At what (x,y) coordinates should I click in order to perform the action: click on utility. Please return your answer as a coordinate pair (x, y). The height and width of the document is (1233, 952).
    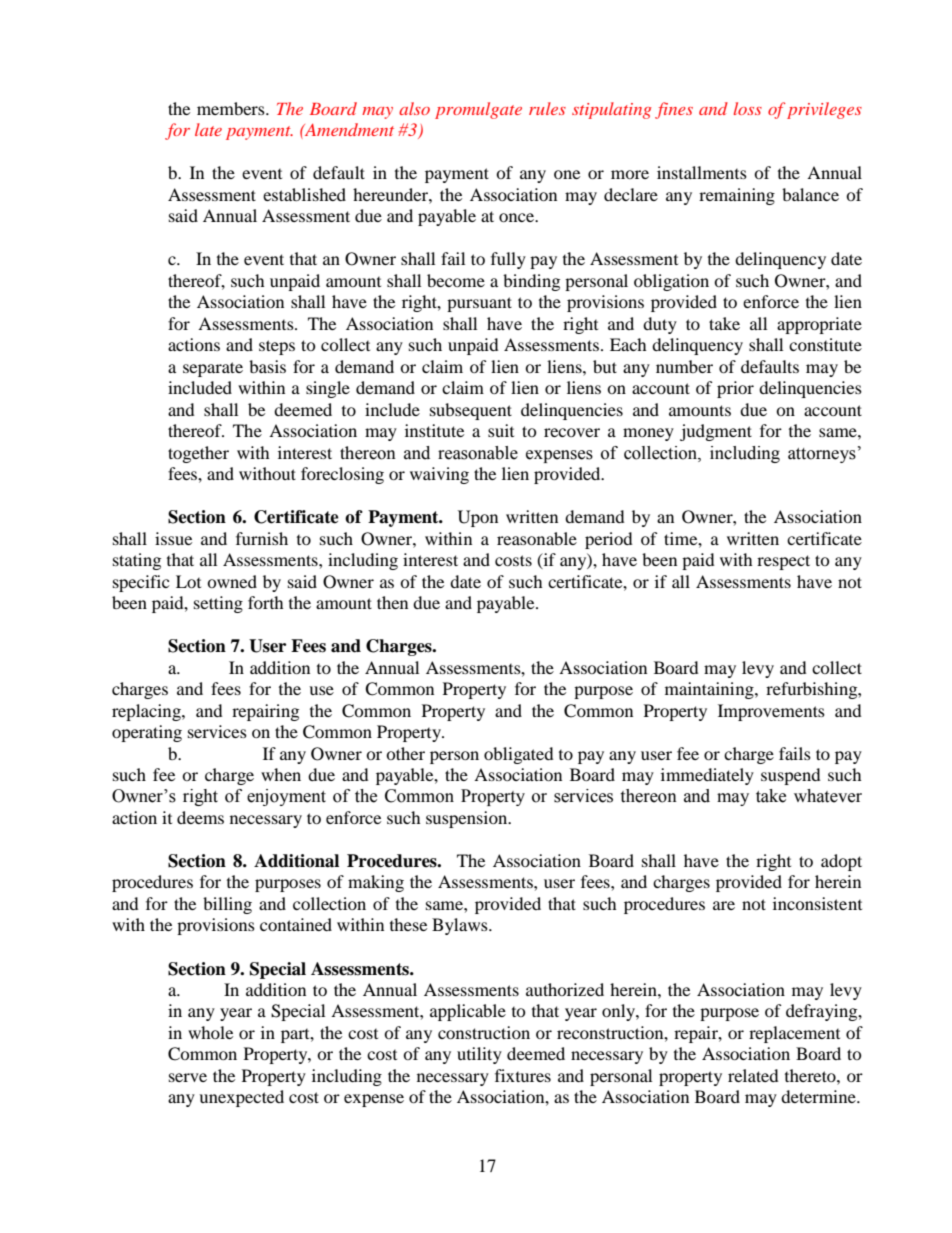
    Looking at the image, I should click on (479, 1055).
